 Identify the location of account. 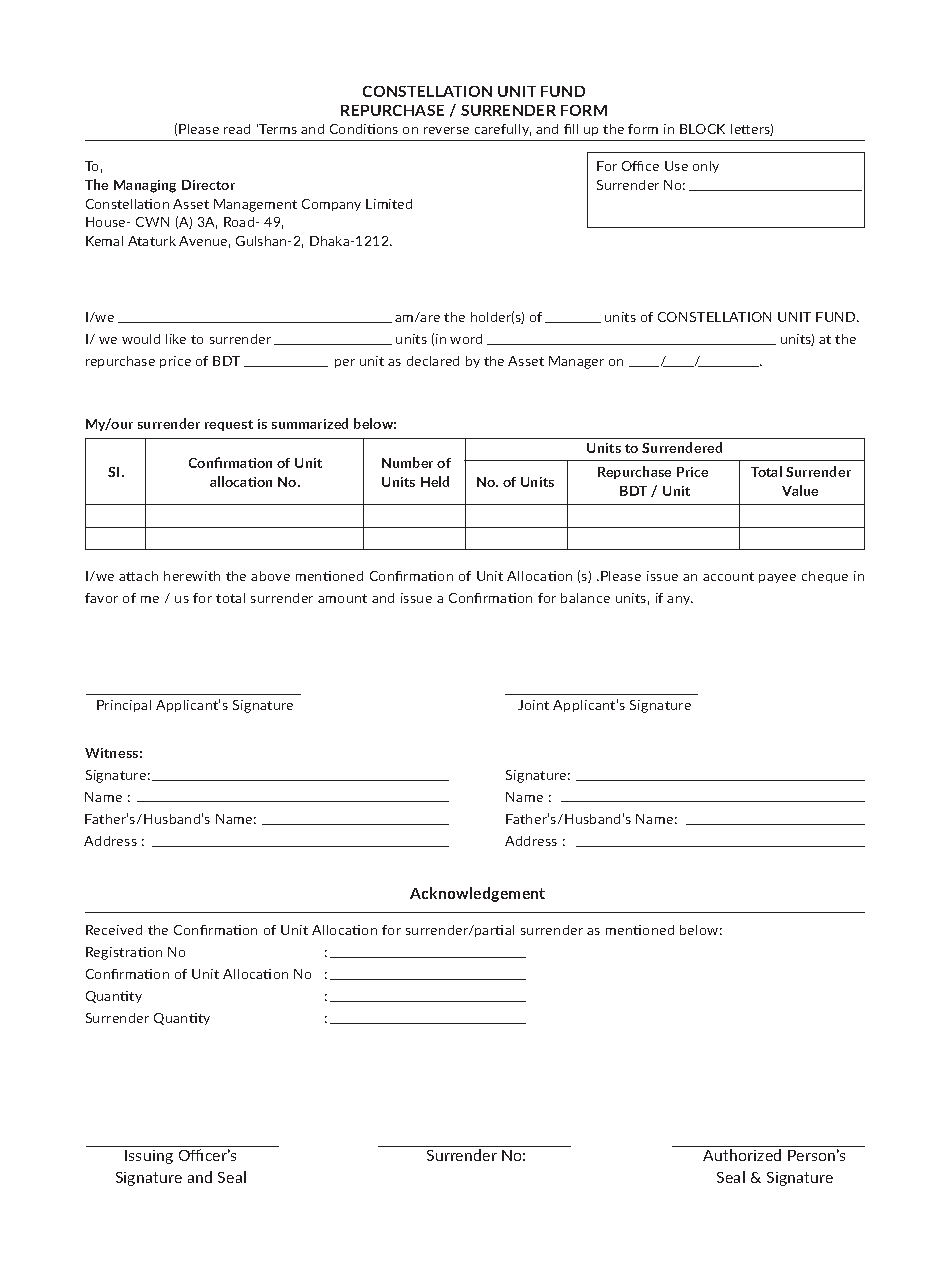
(728, 576).
